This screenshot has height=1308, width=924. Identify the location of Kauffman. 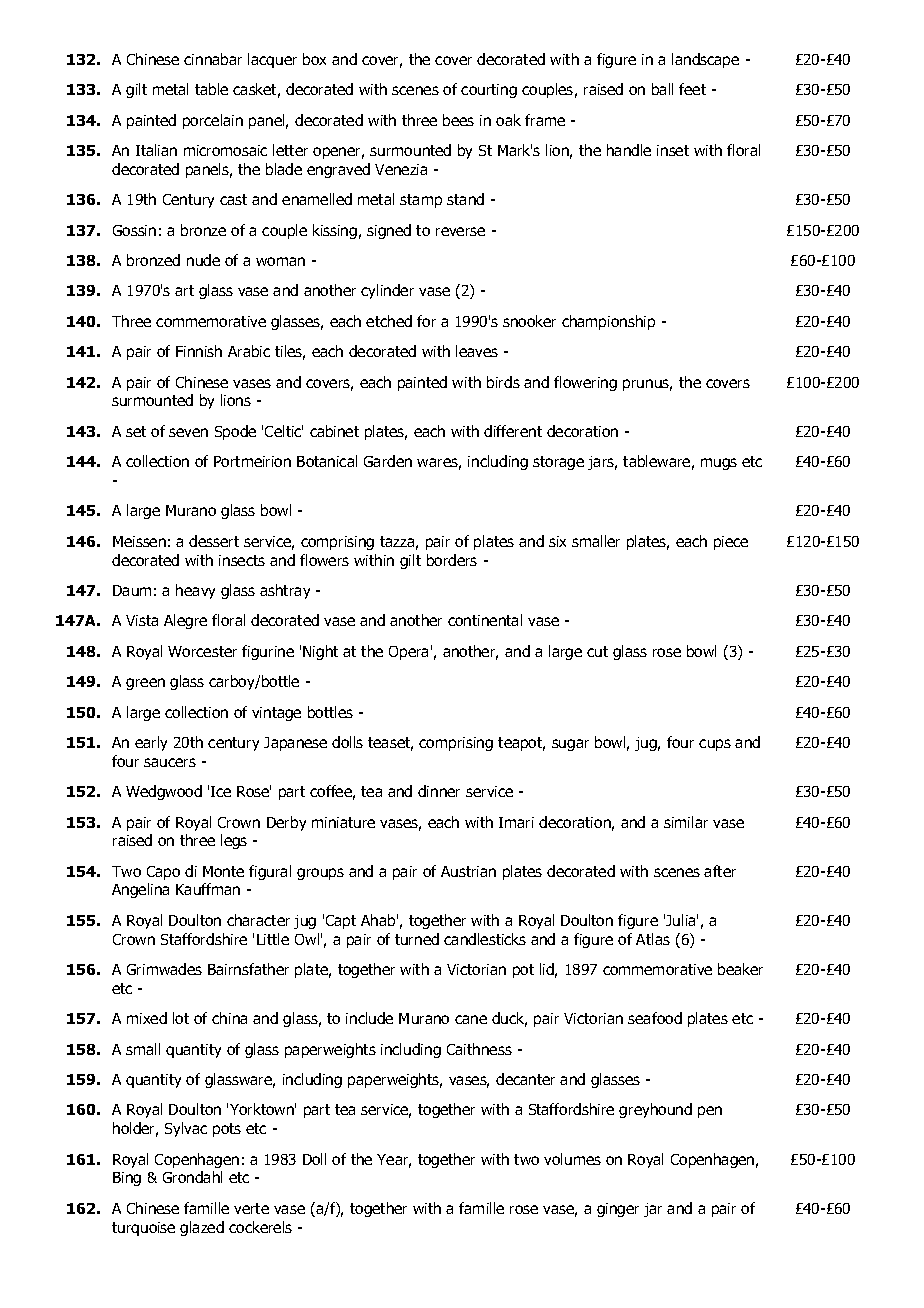
(208, 889).
